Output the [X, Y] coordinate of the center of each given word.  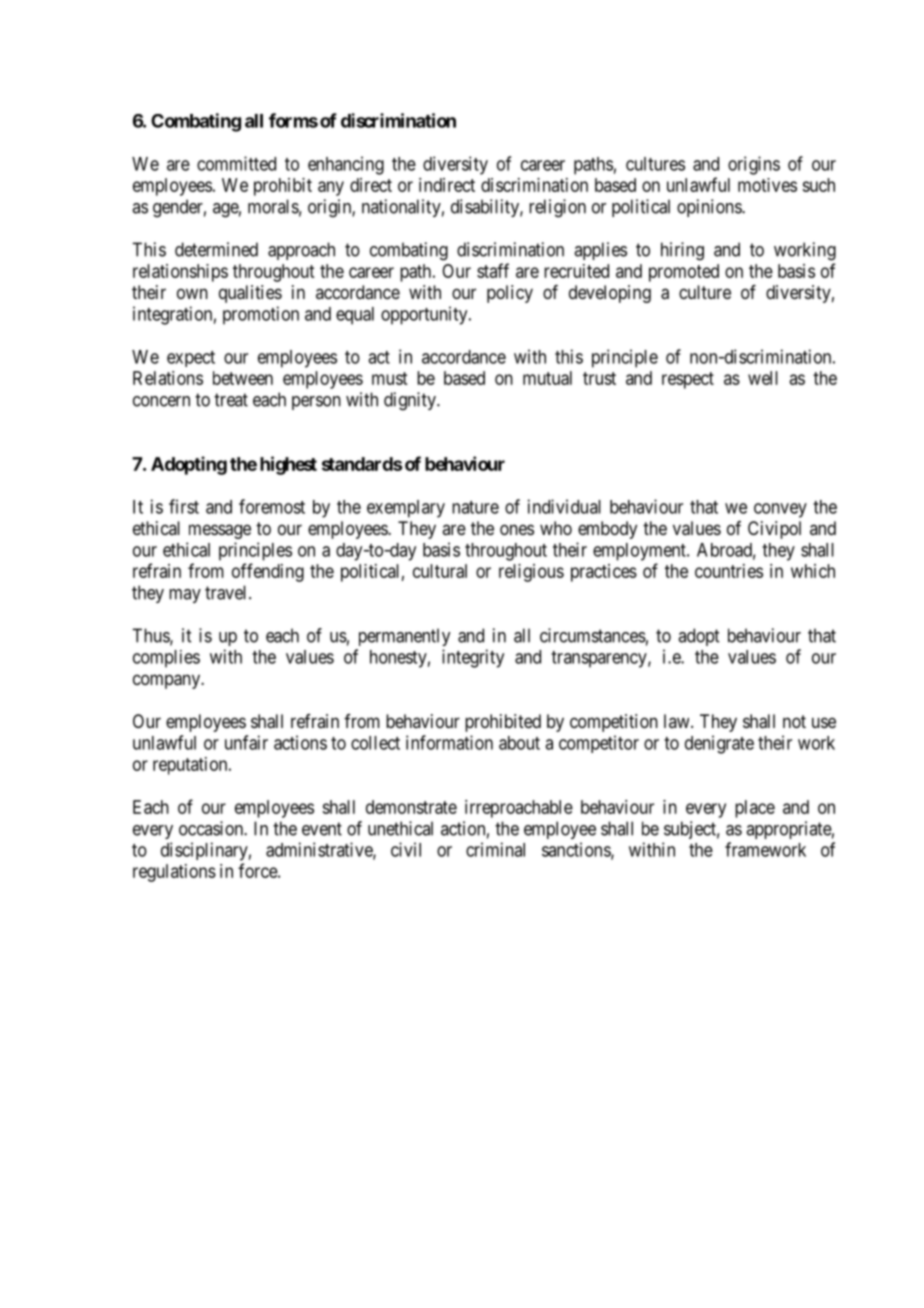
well [763, 378]
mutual [547, 378]
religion [557, 208]
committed [236, 163]
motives [767, 185]
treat [231, 400]
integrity [473, 658]
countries [729, 571]
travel [227, 592]
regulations [174, 873]
